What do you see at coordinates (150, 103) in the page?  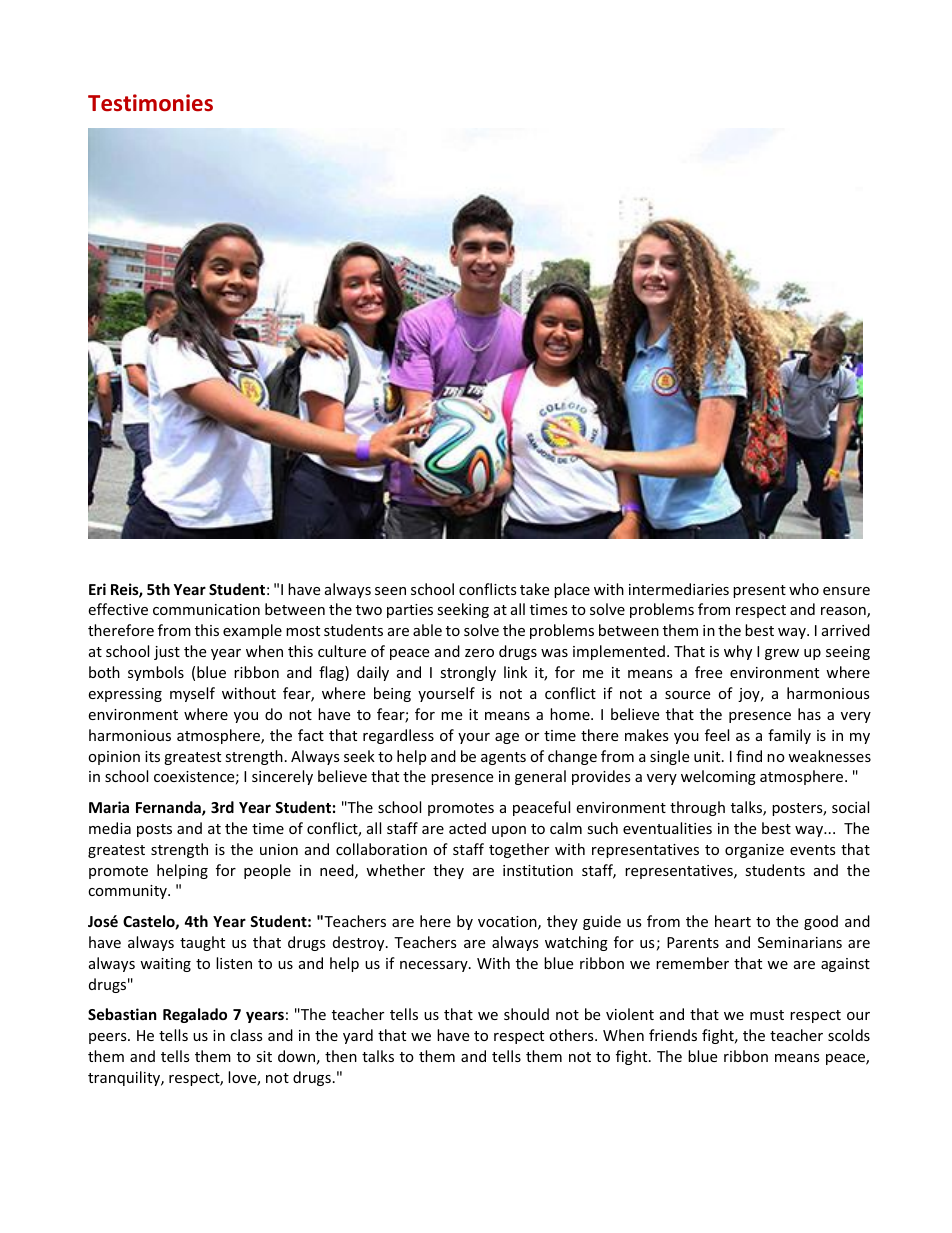 I see `Testimonies` at bounding box center [150, 103].
